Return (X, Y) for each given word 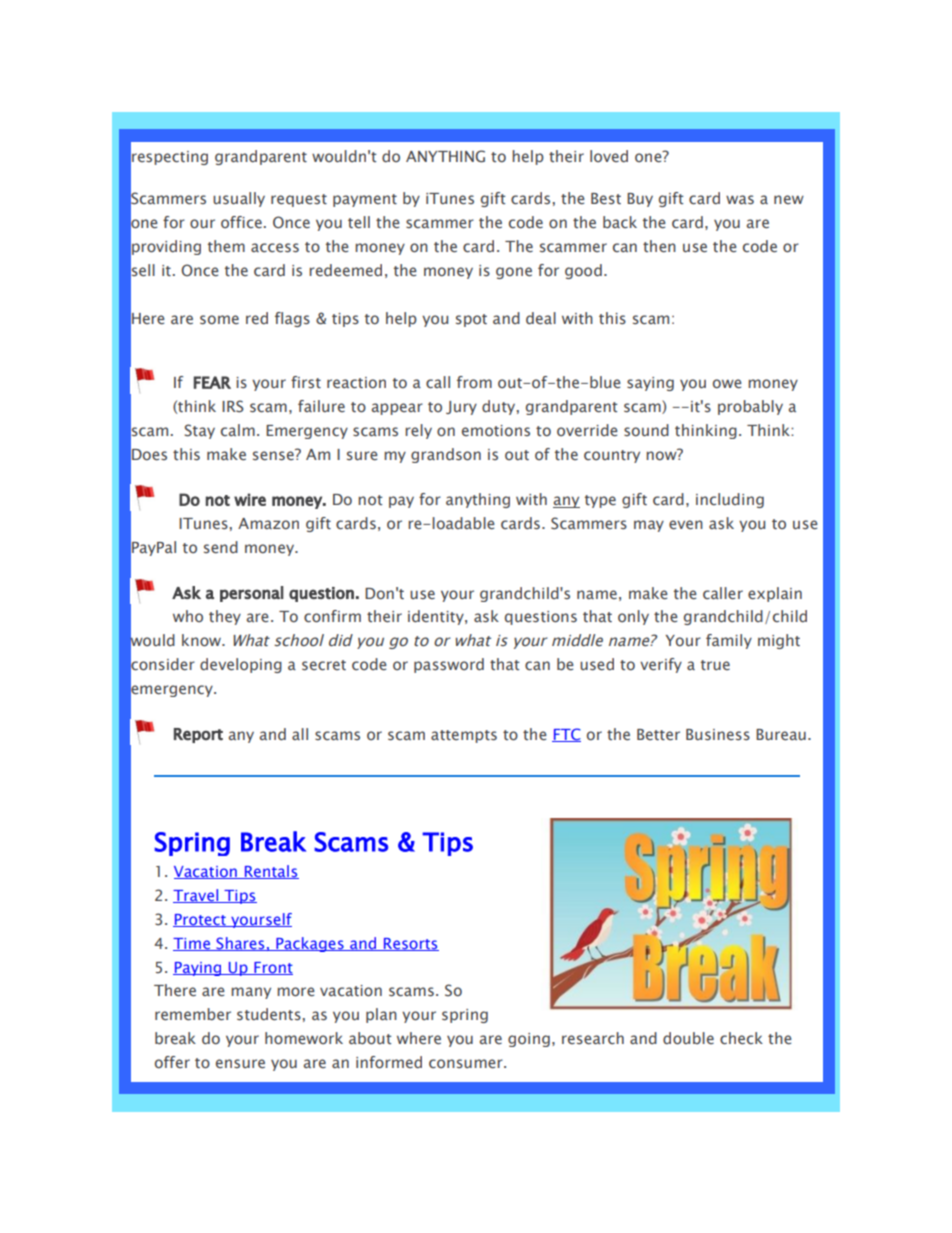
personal (252, 594)
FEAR (212, 382)
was (740, 200)
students (269, 1014)
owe (727, 384)
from (474, 382)
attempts (464, 736)
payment (365, 200)
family (729, 641)
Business (718, 735)
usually (239, 199)
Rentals (270, 872)
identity (437, 617)
